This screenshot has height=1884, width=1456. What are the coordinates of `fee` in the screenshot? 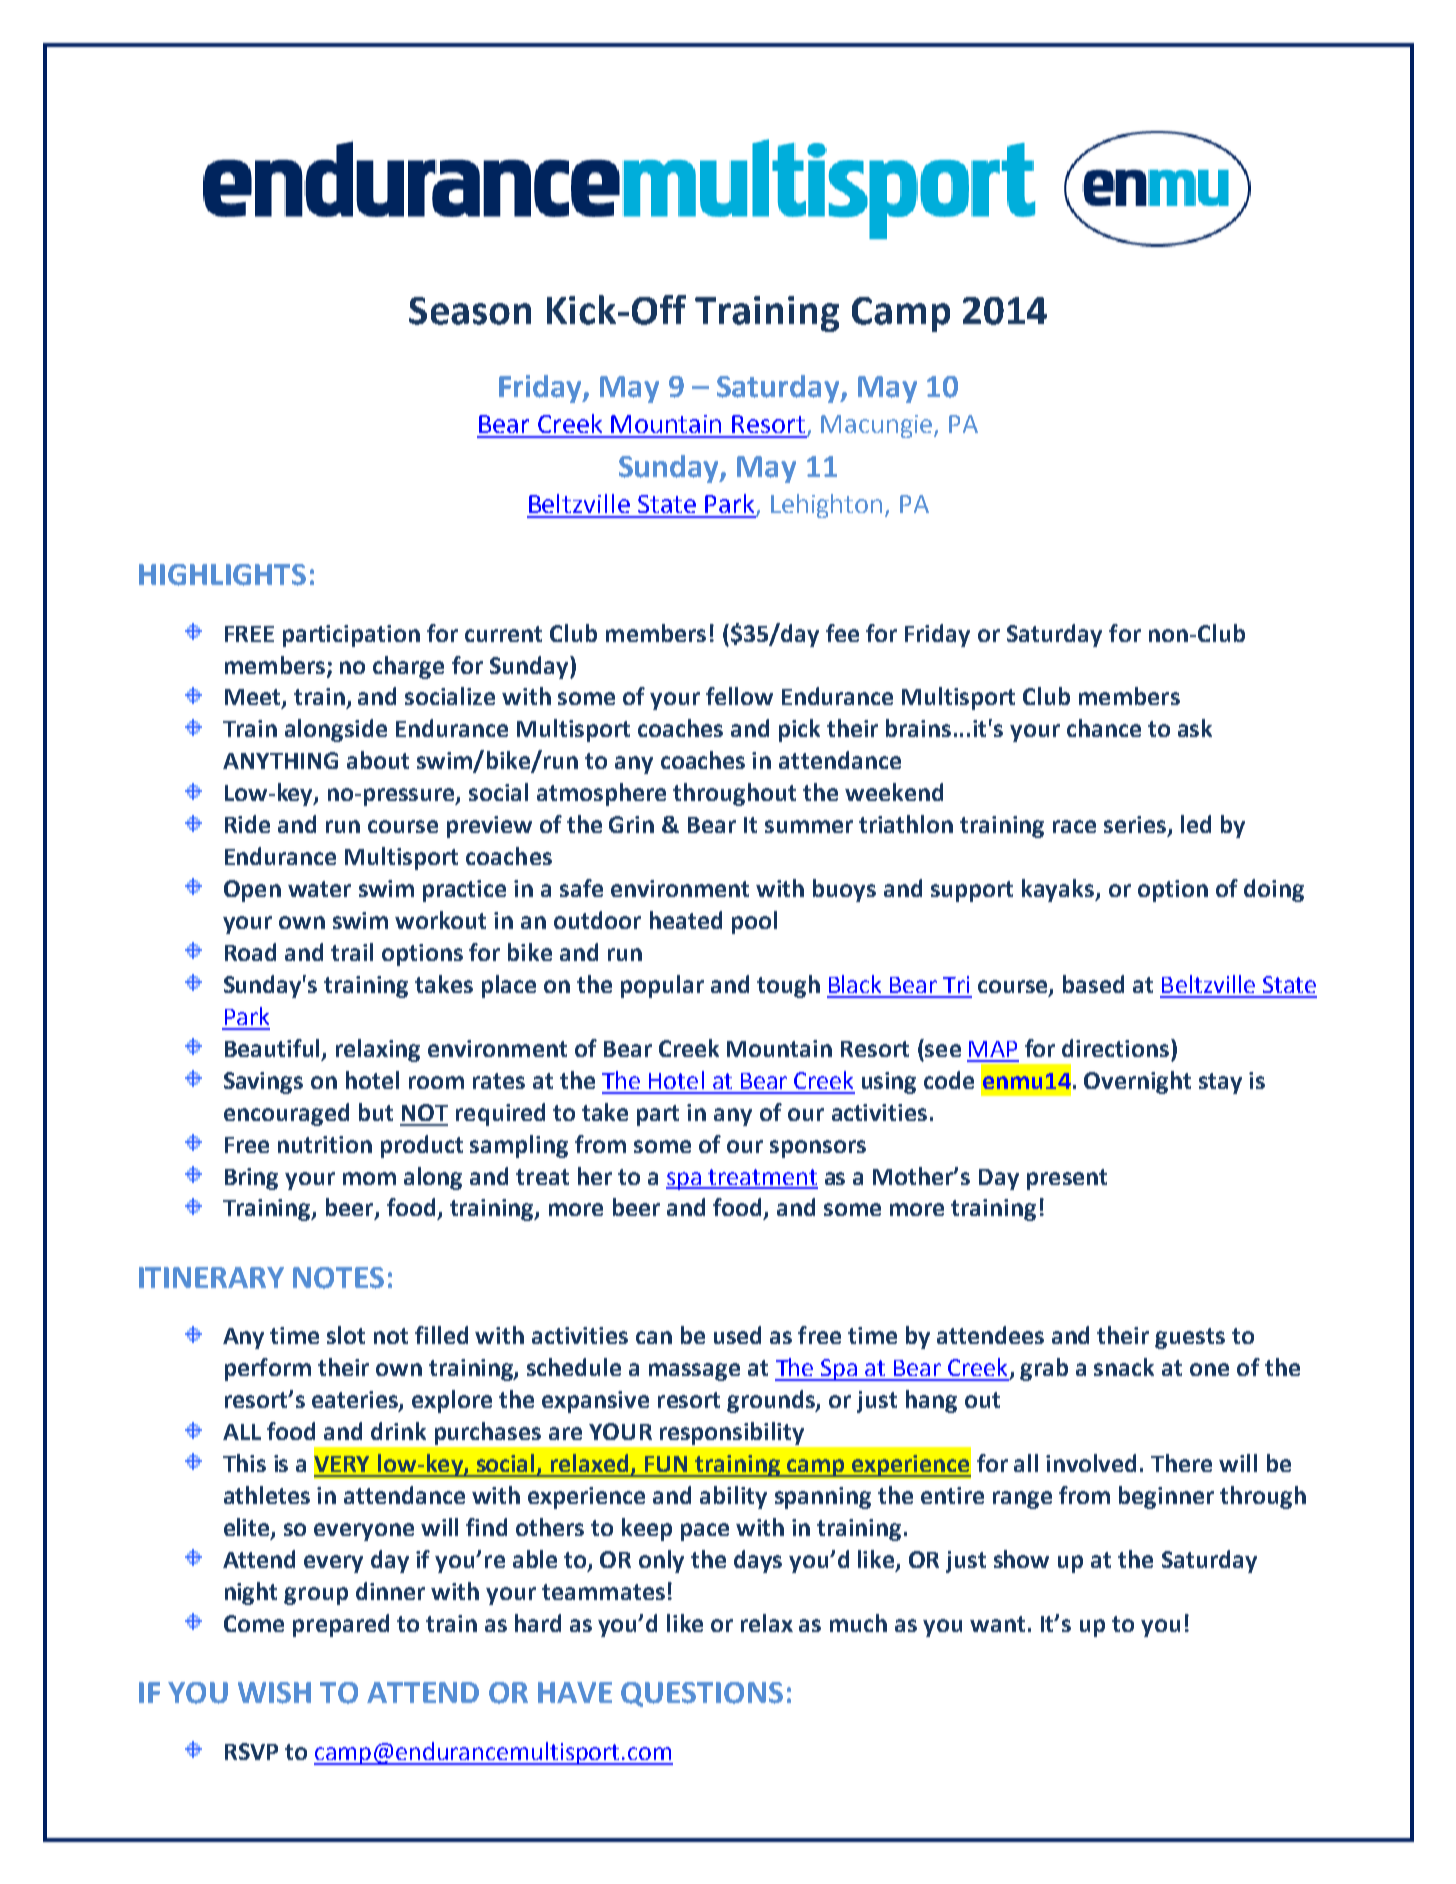 It's located at (842, 633).
